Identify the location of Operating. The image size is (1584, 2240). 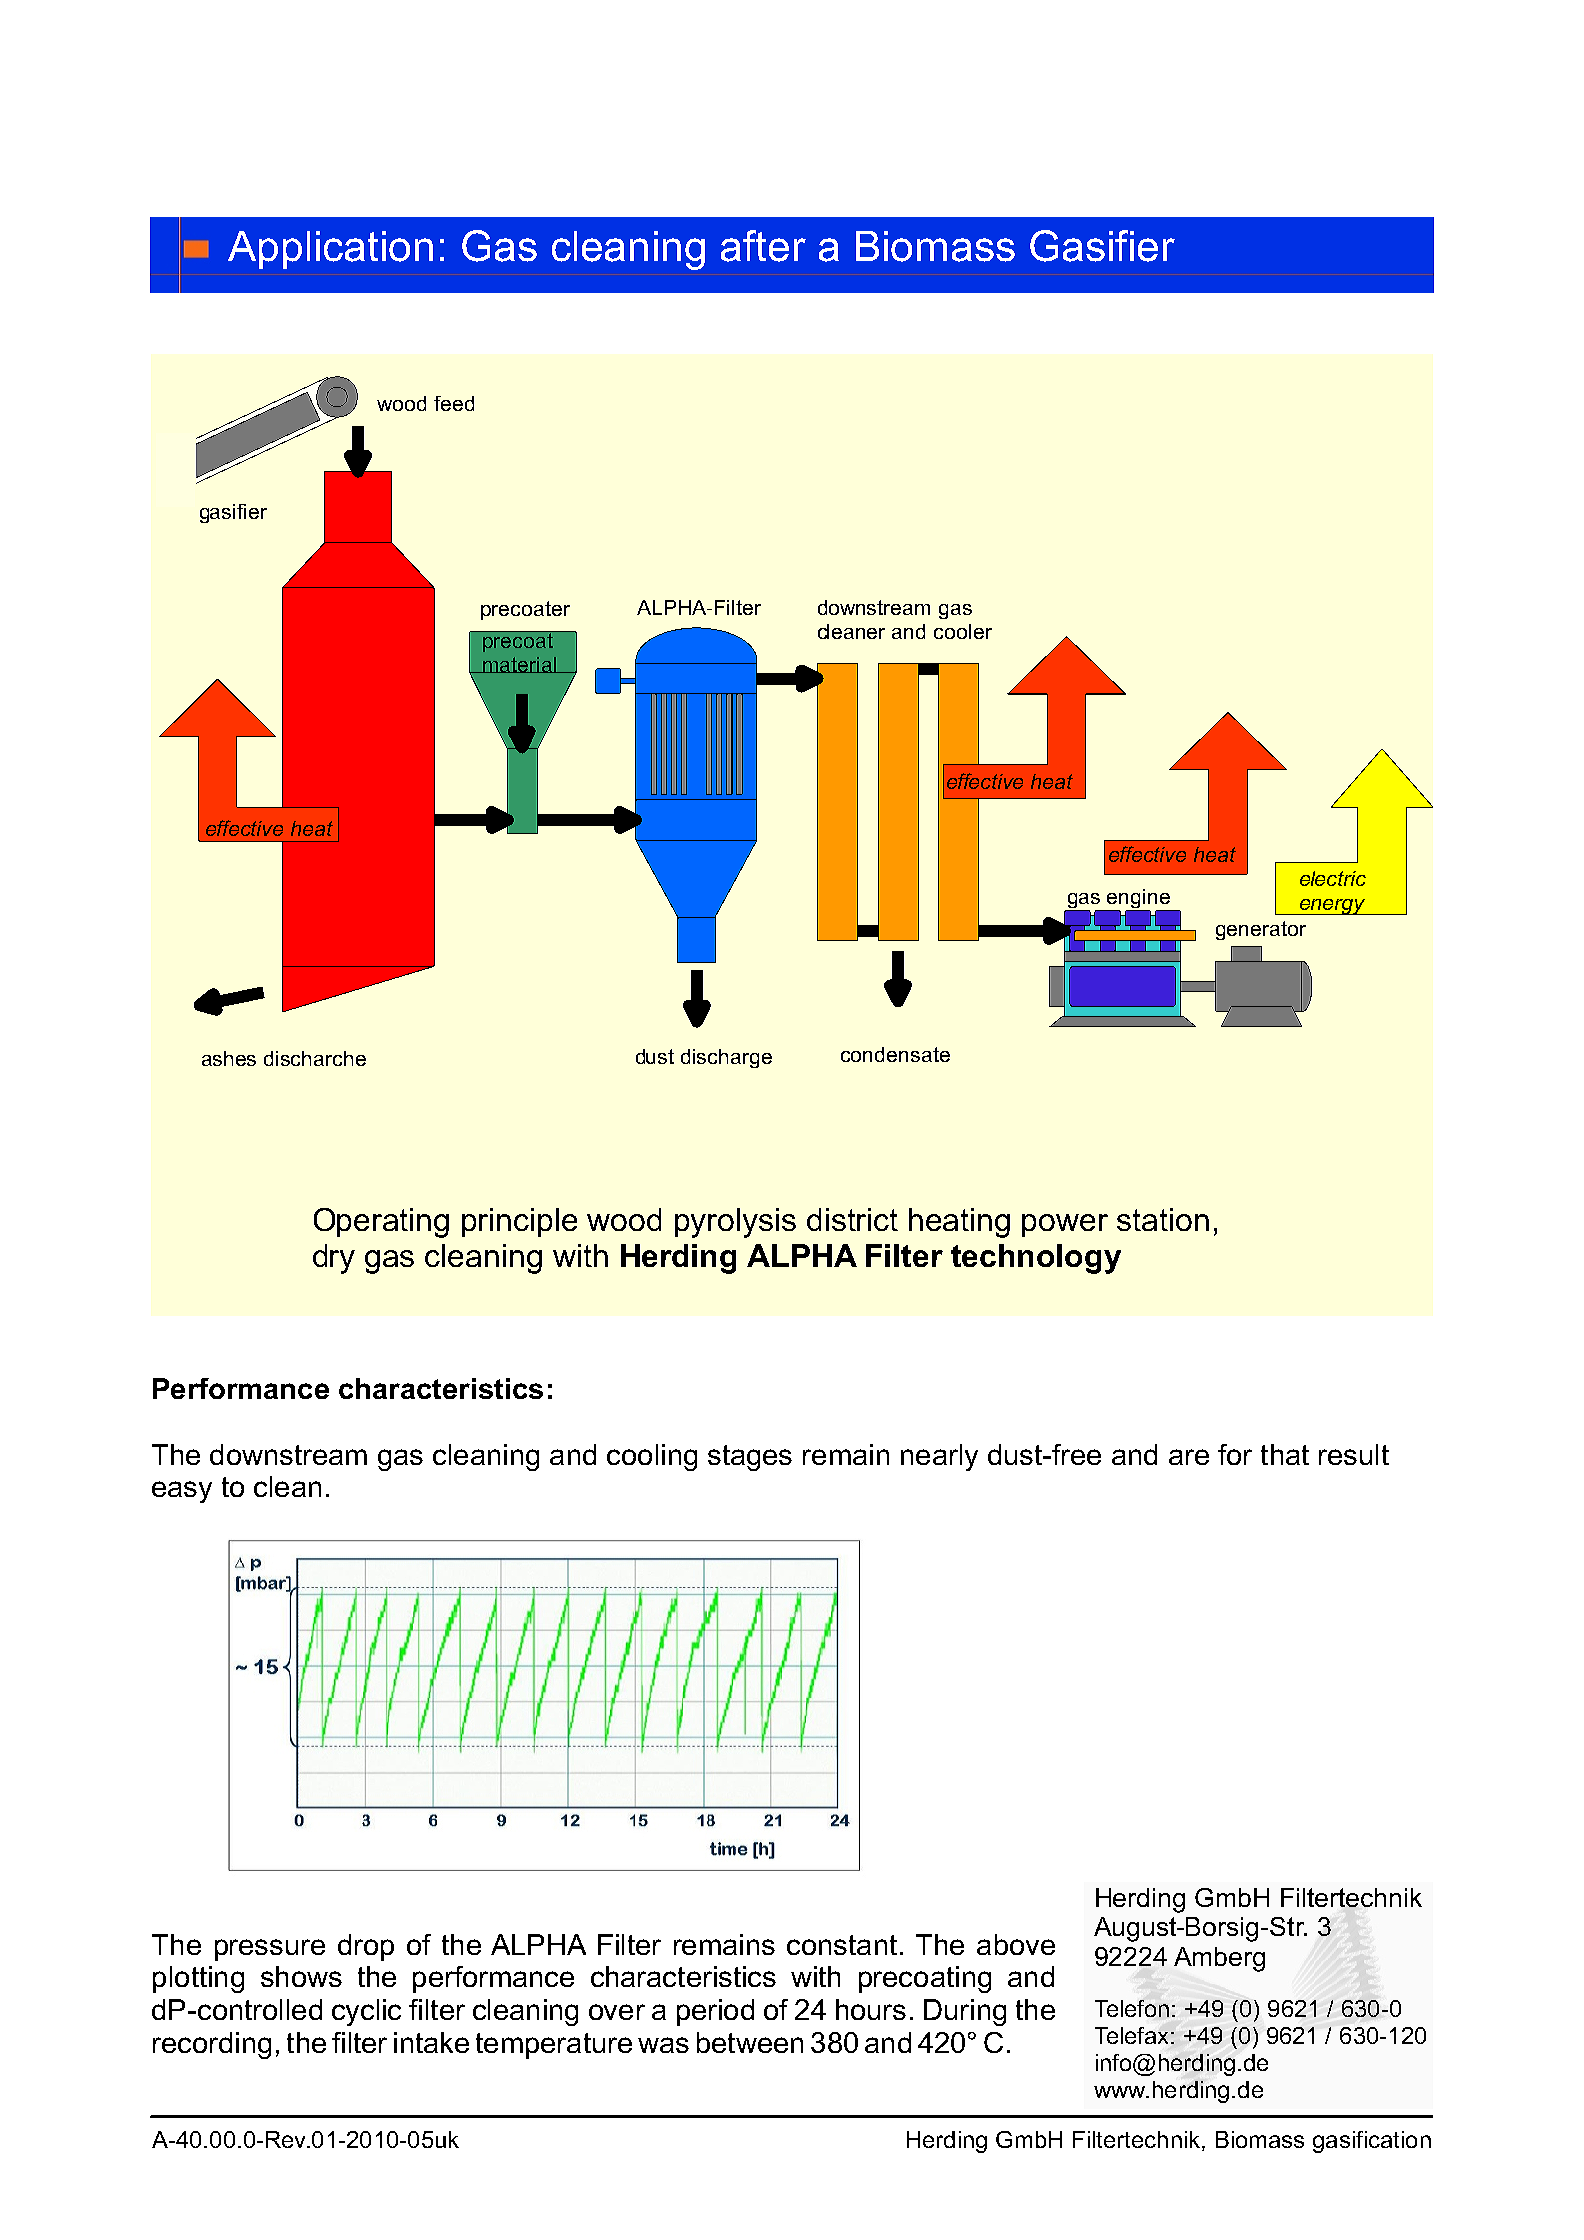
(381, 1223).
